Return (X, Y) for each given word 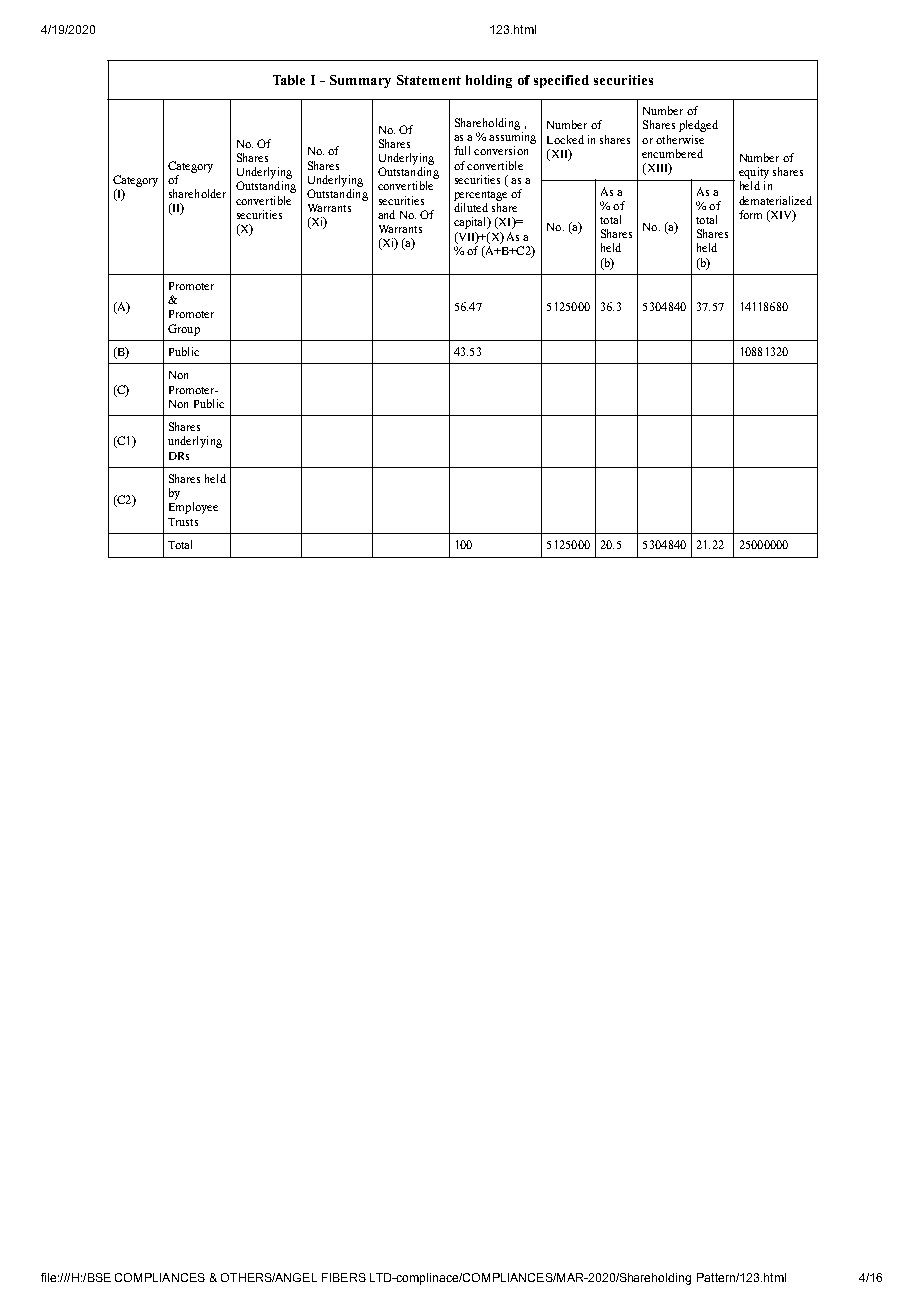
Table (289, 80)
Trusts (183, 522)
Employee (193, 508)
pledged (698, 126)
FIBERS (344, 1277)
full (462, 150)
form (750, 214)
